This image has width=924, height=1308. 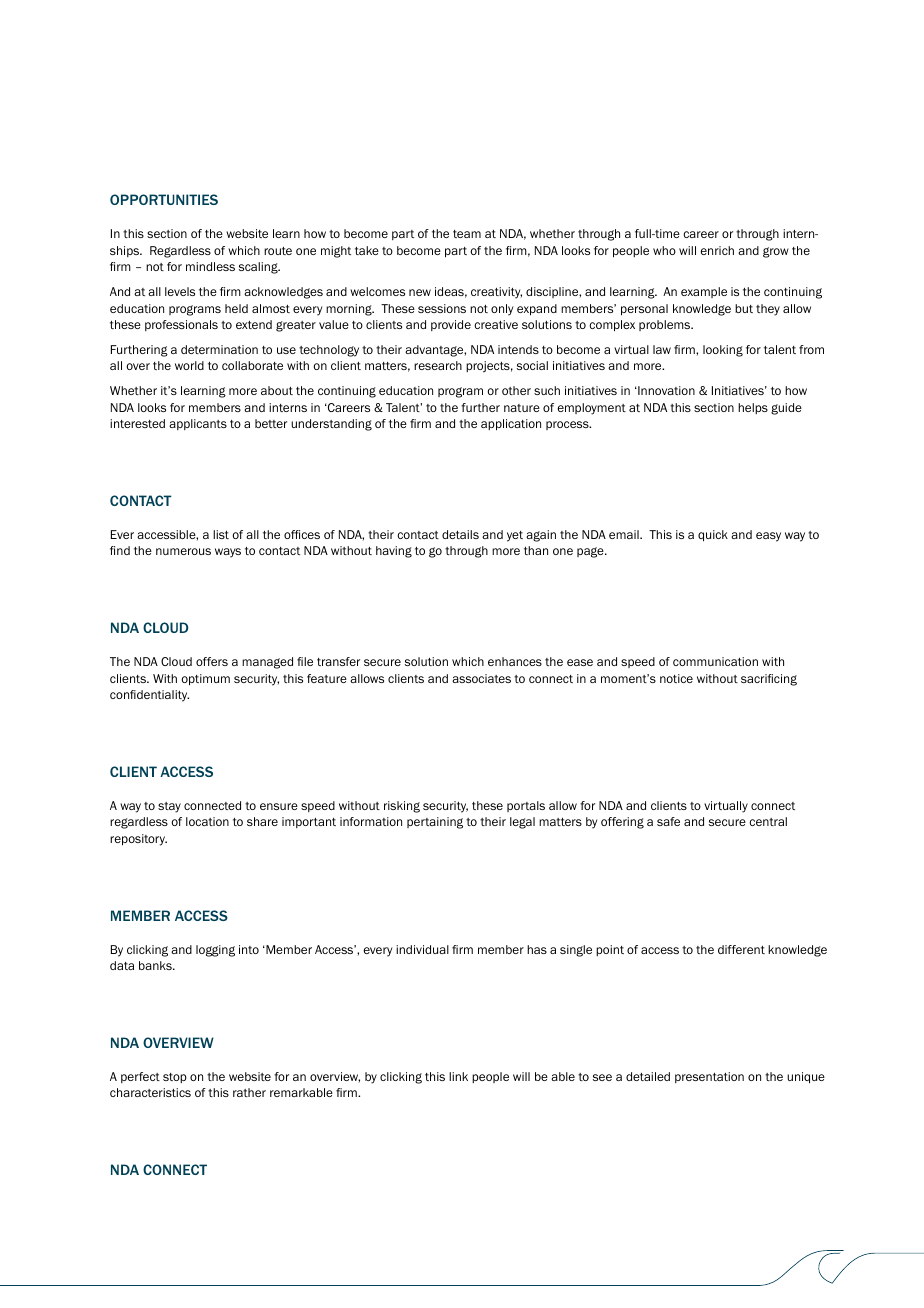 I want to click on stop, so click(x=175, y=1078).
